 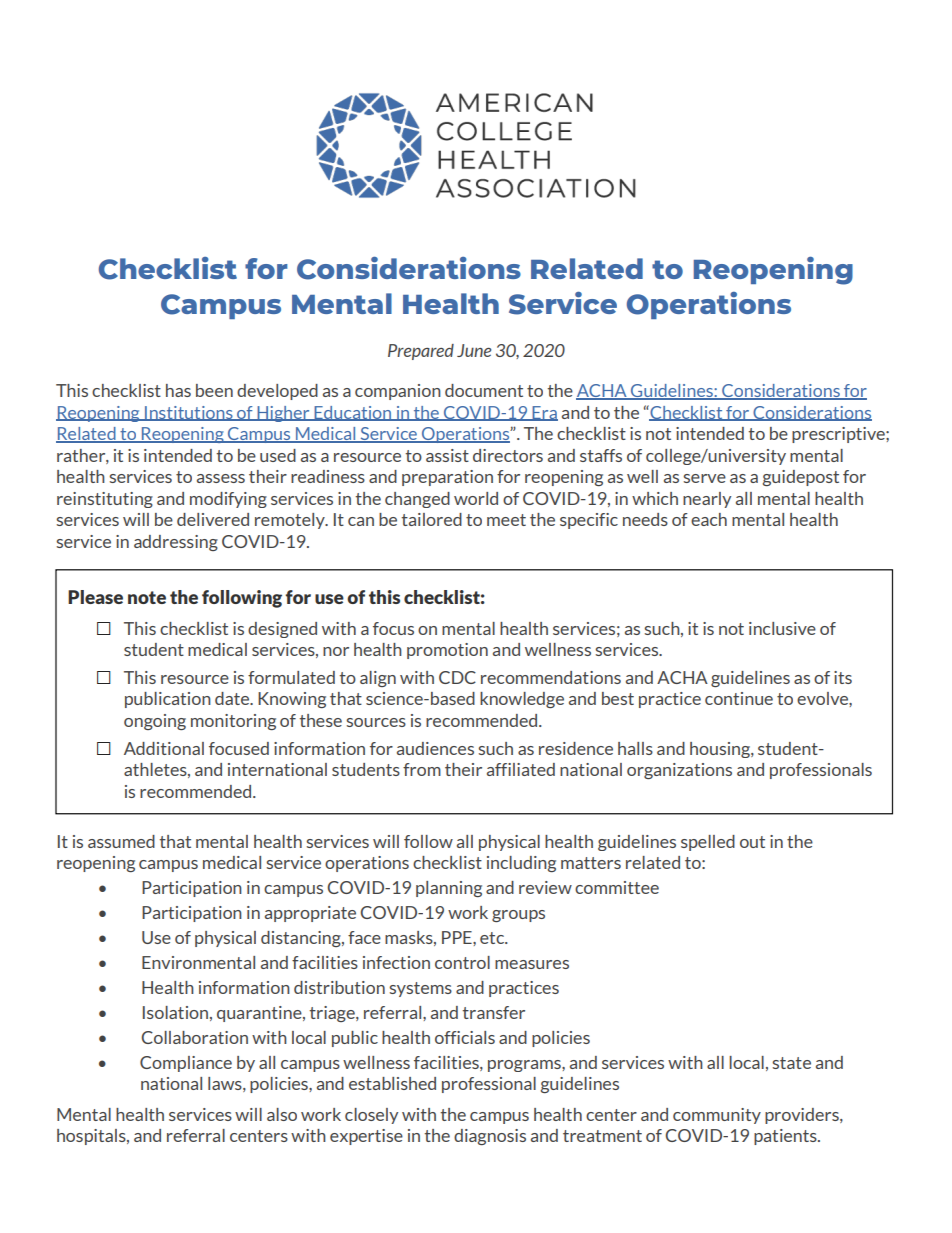 What do you see at coordinates (484, 390) in the page?
I see `document` at bounding box center [484, 390].
